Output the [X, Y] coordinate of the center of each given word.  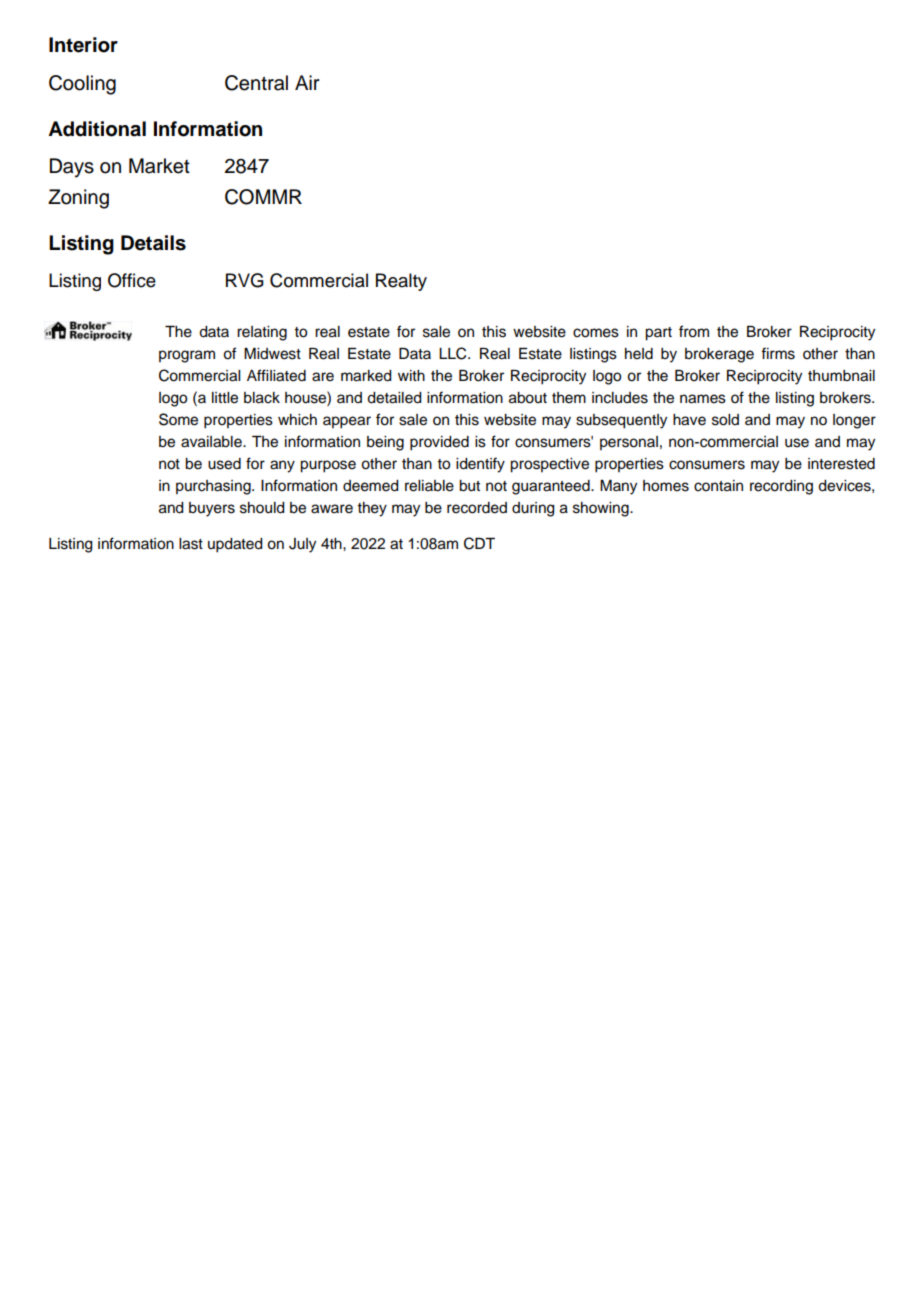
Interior [83, 45]
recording [781, 487]
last [191, 544]
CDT [479, 543]
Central [256, 83]
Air [307, 82]
